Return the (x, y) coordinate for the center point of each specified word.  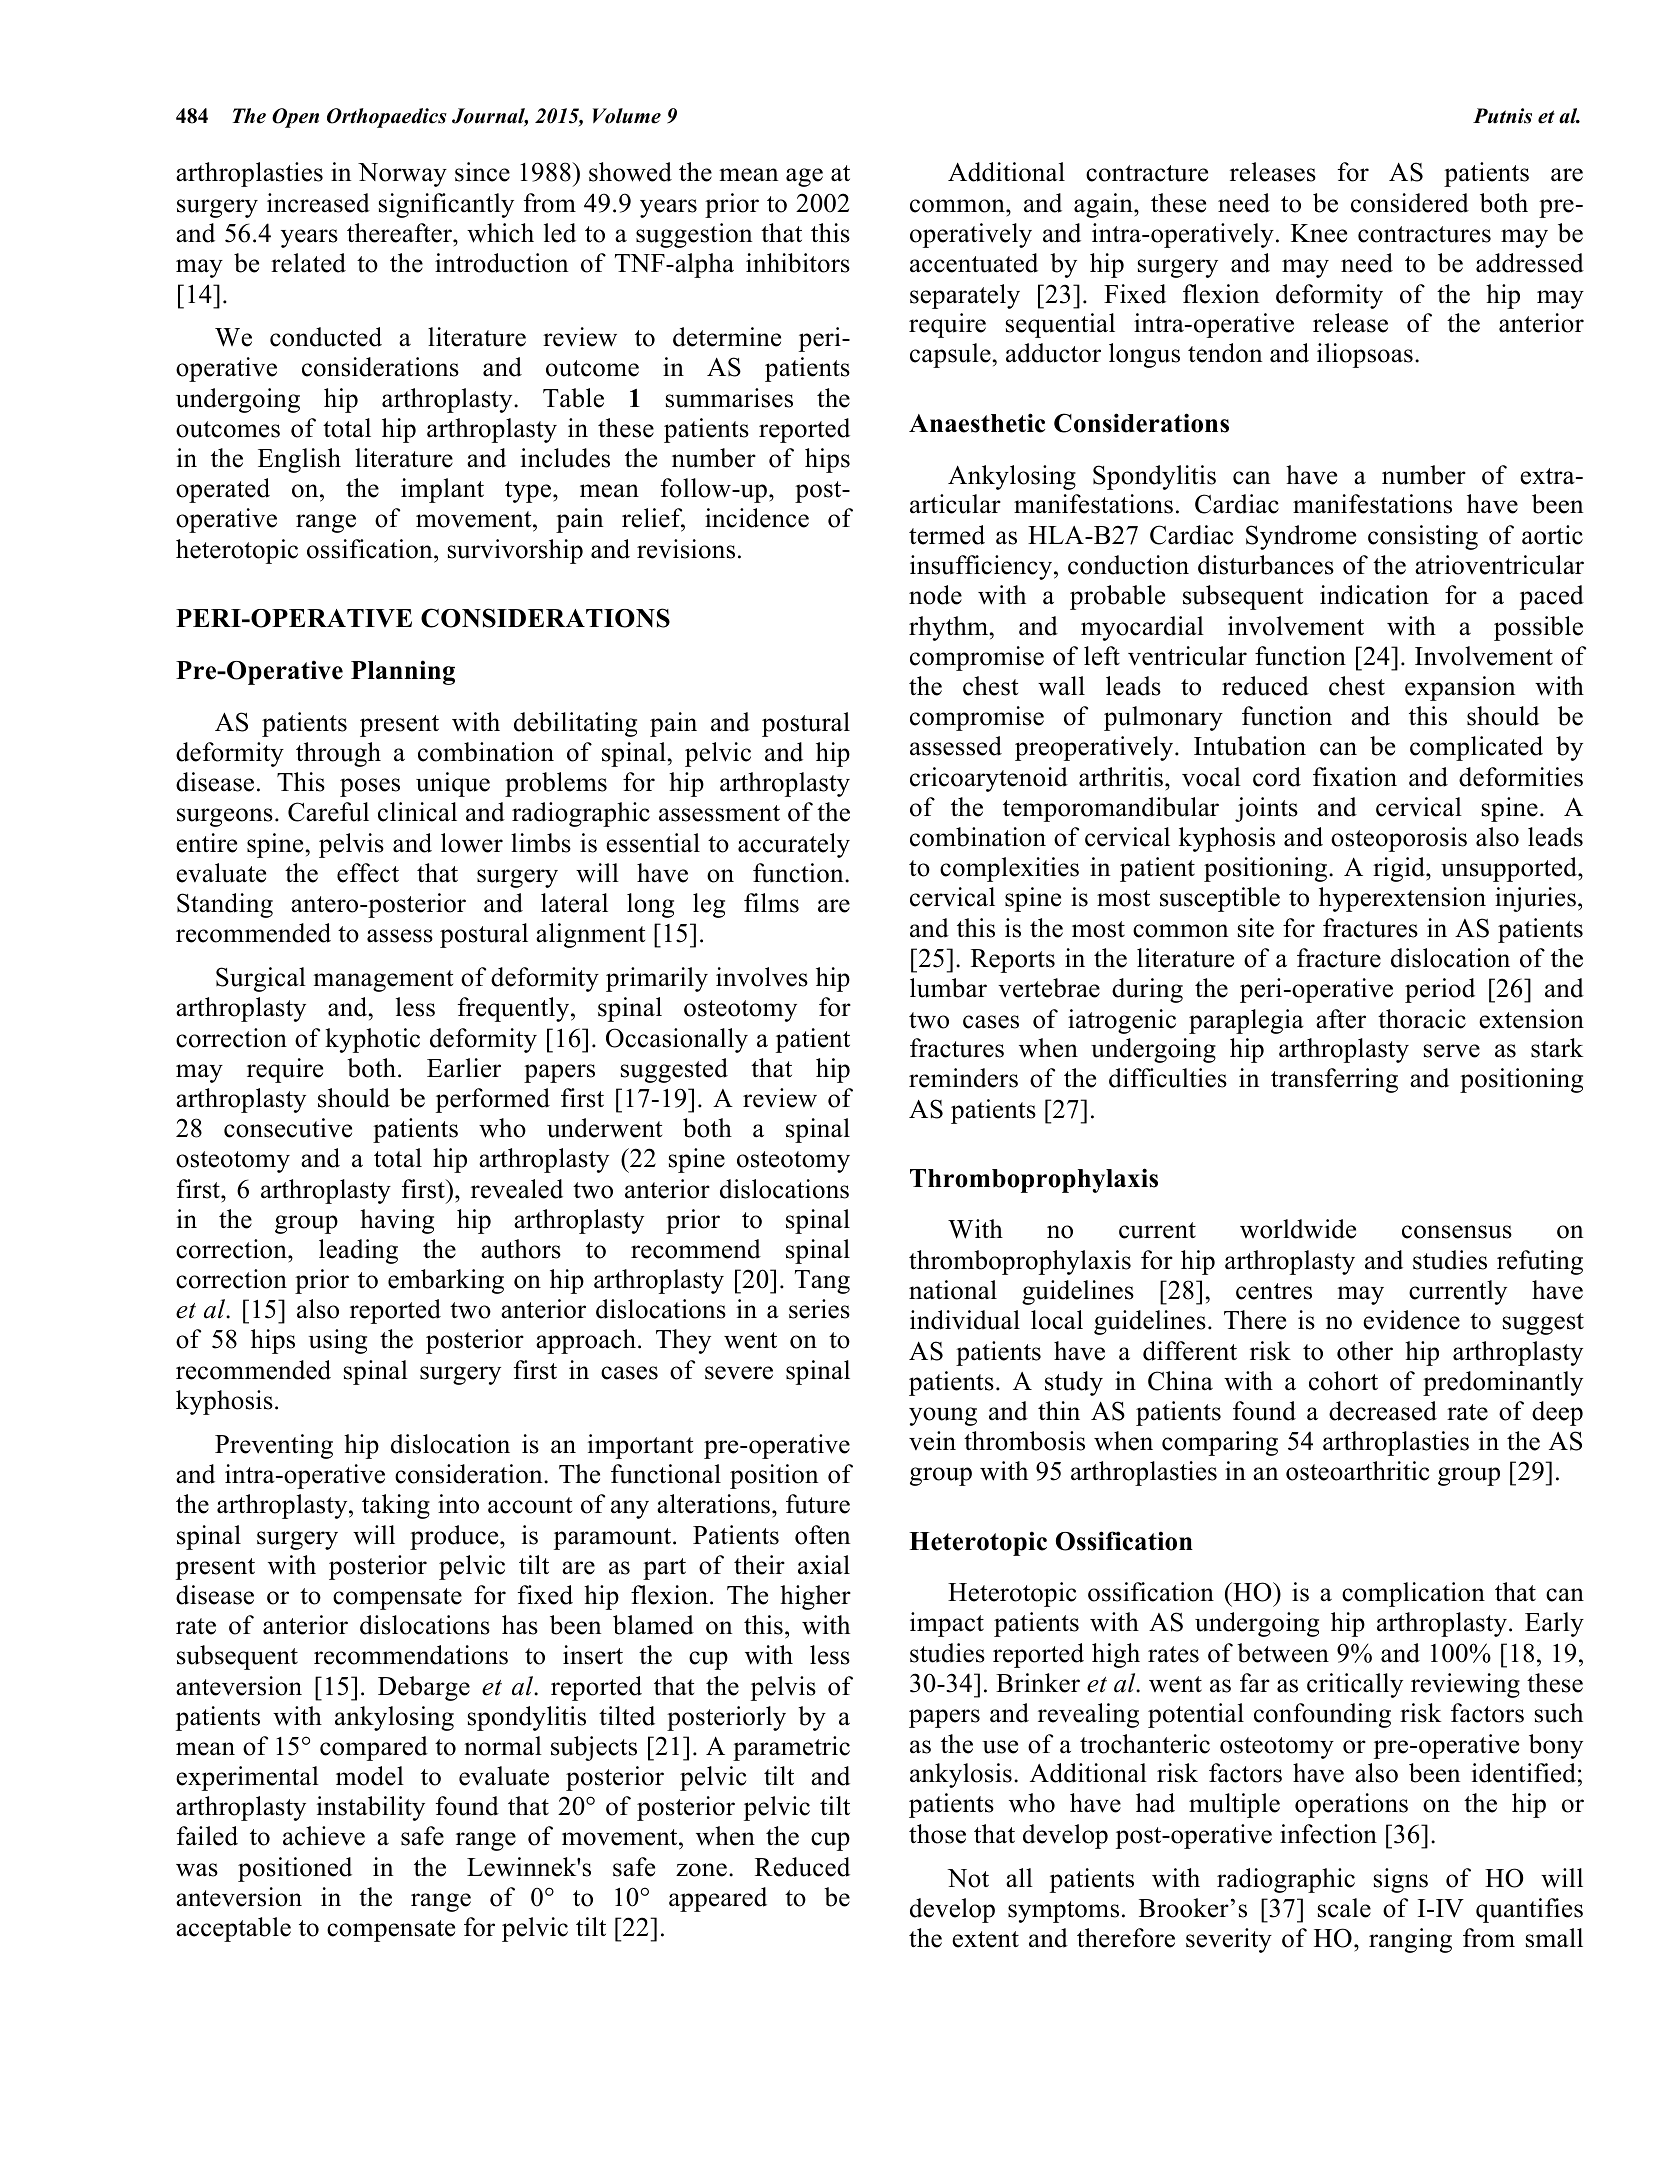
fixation (1355, 777)
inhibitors (798, 263)
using (338, 1341)
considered (1410, 203)
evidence (1411, 1320)
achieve (324, 1836)
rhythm (948, 628)
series (819, 1309)
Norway (402, 175)
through (338, 754)
